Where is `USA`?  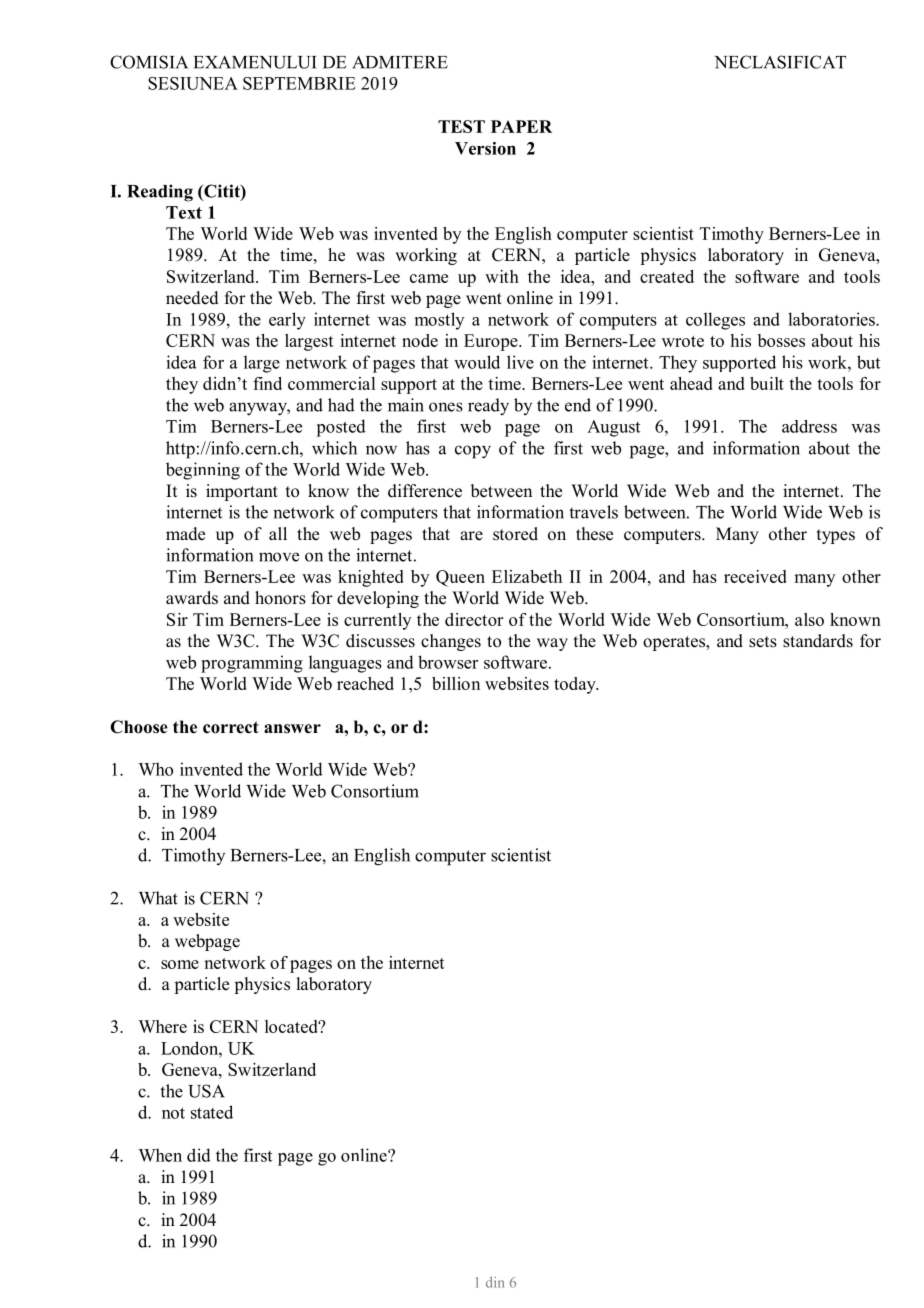
USA is located at coordinates (206, 1091).
